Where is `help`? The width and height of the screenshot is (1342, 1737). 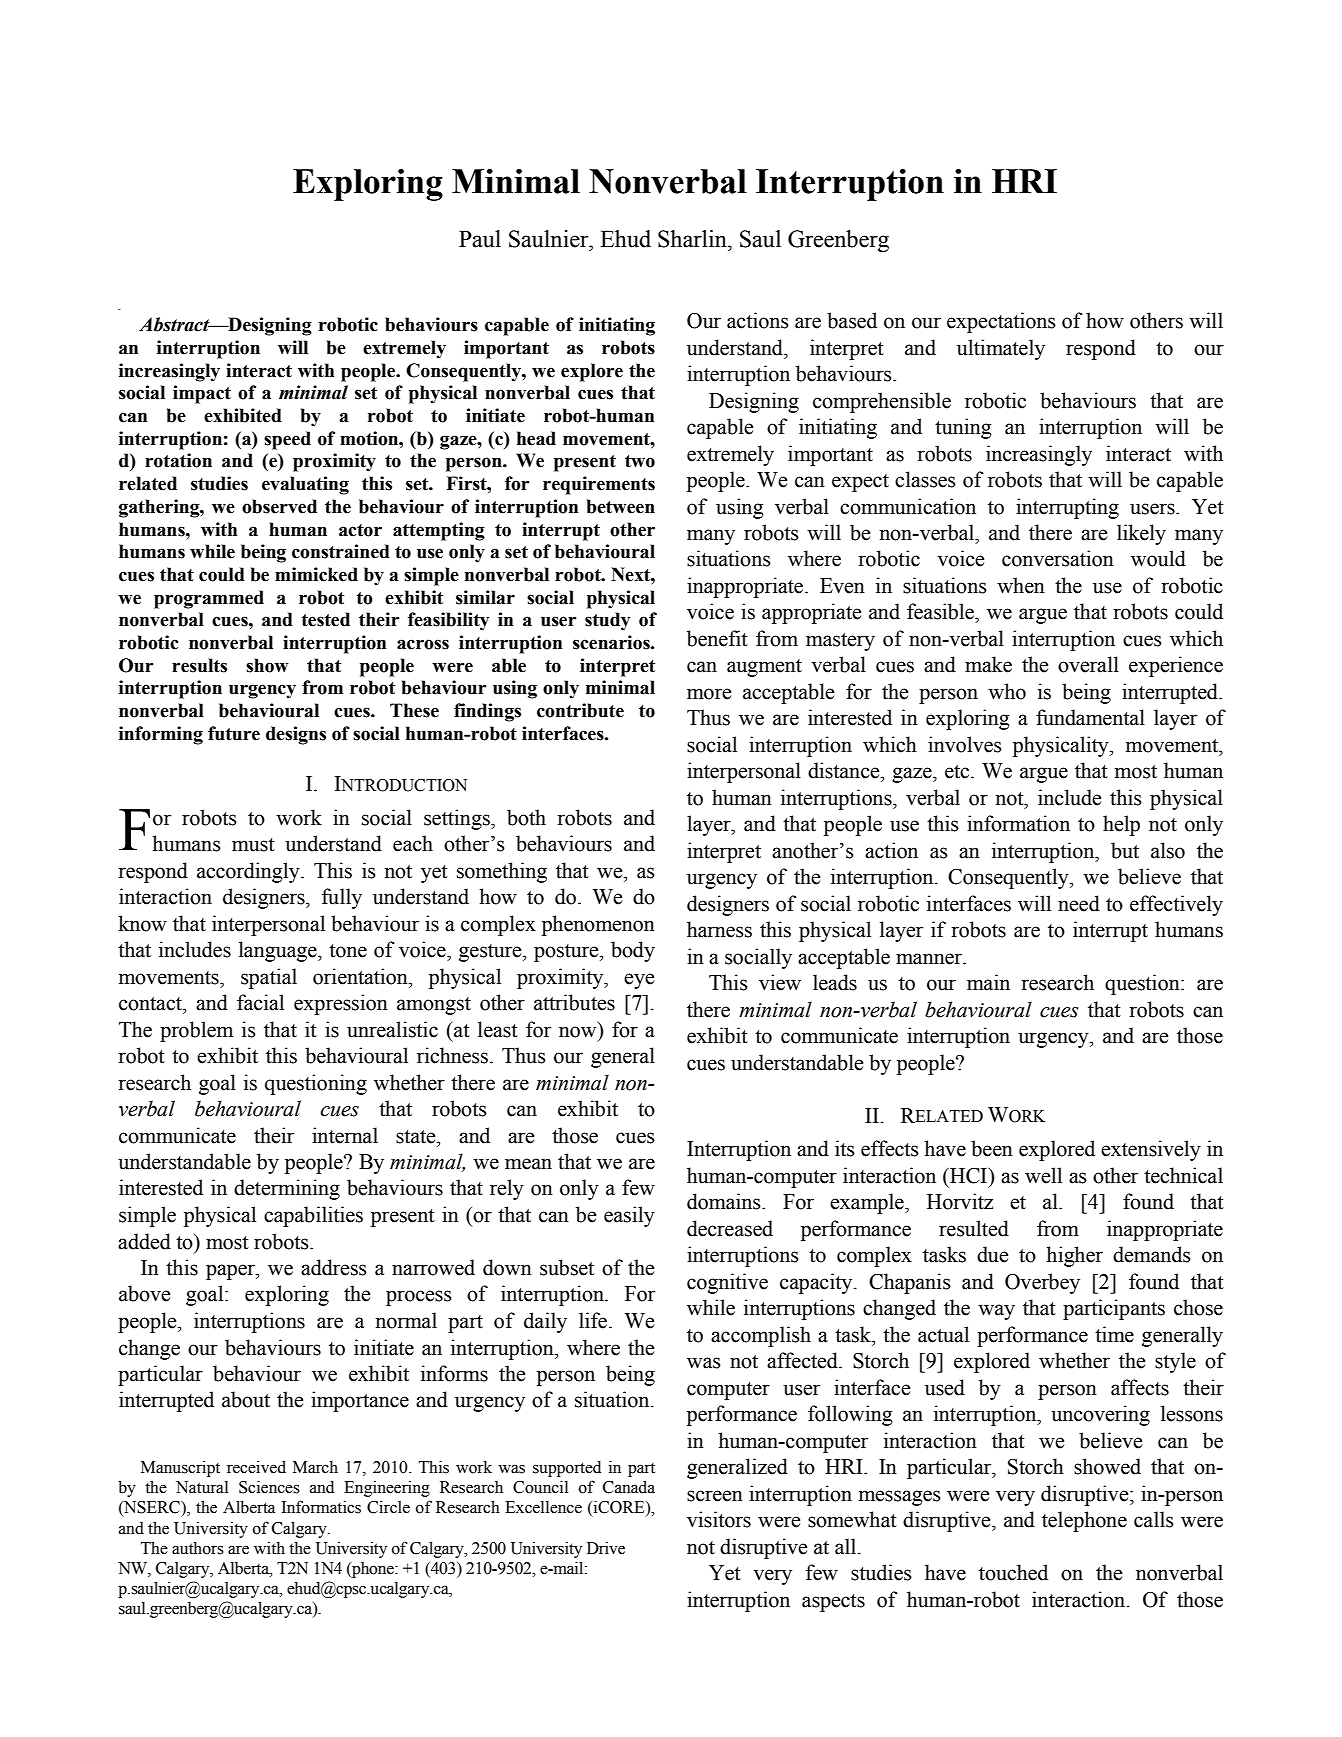 help is located at coordinates (1121, 825).
